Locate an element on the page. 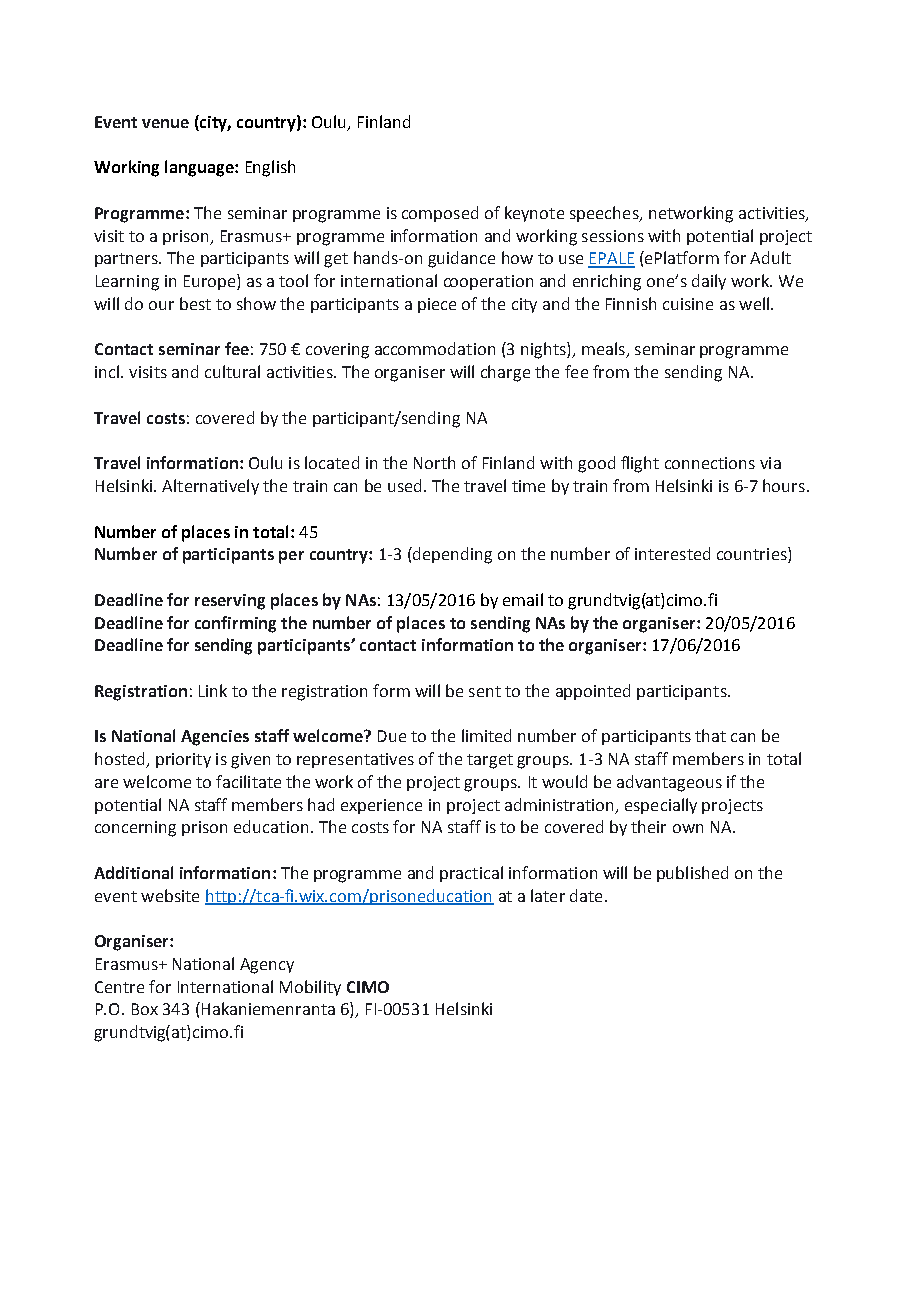 Image resolution: width=924 pixels, height=1308 pixels. Box is located at coordinates (145, 1009).
